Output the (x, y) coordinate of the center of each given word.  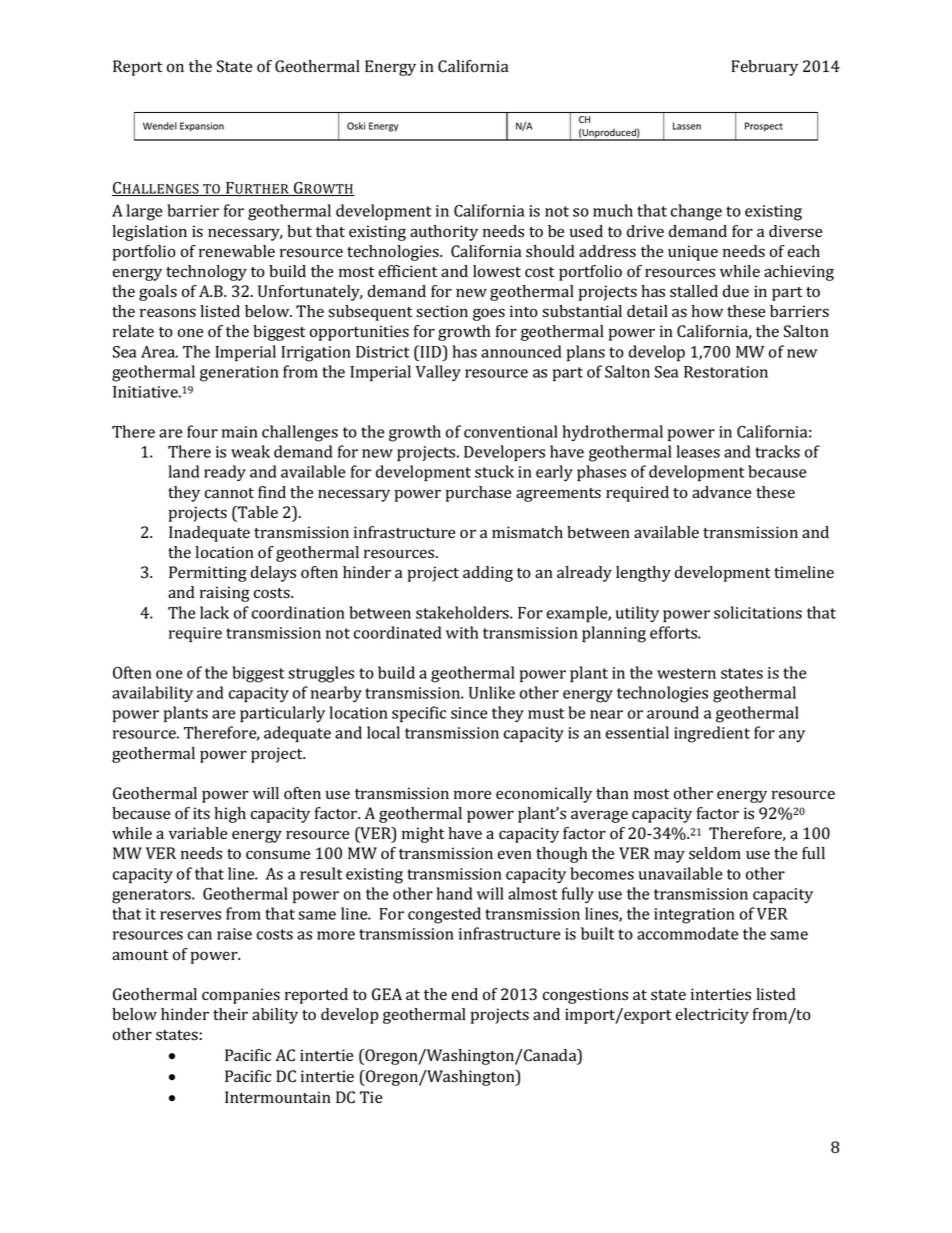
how (707, 311)
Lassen (687, 126)
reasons (168, 313)
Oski (356, 126)
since (469, 713)
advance (721, 492)
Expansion (202, 127)
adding (488, 574)
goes (489, 314)
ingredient (712, 734)
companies (241, 996)
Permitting (208, 574)
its (201, 813)
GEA (387, 994)
